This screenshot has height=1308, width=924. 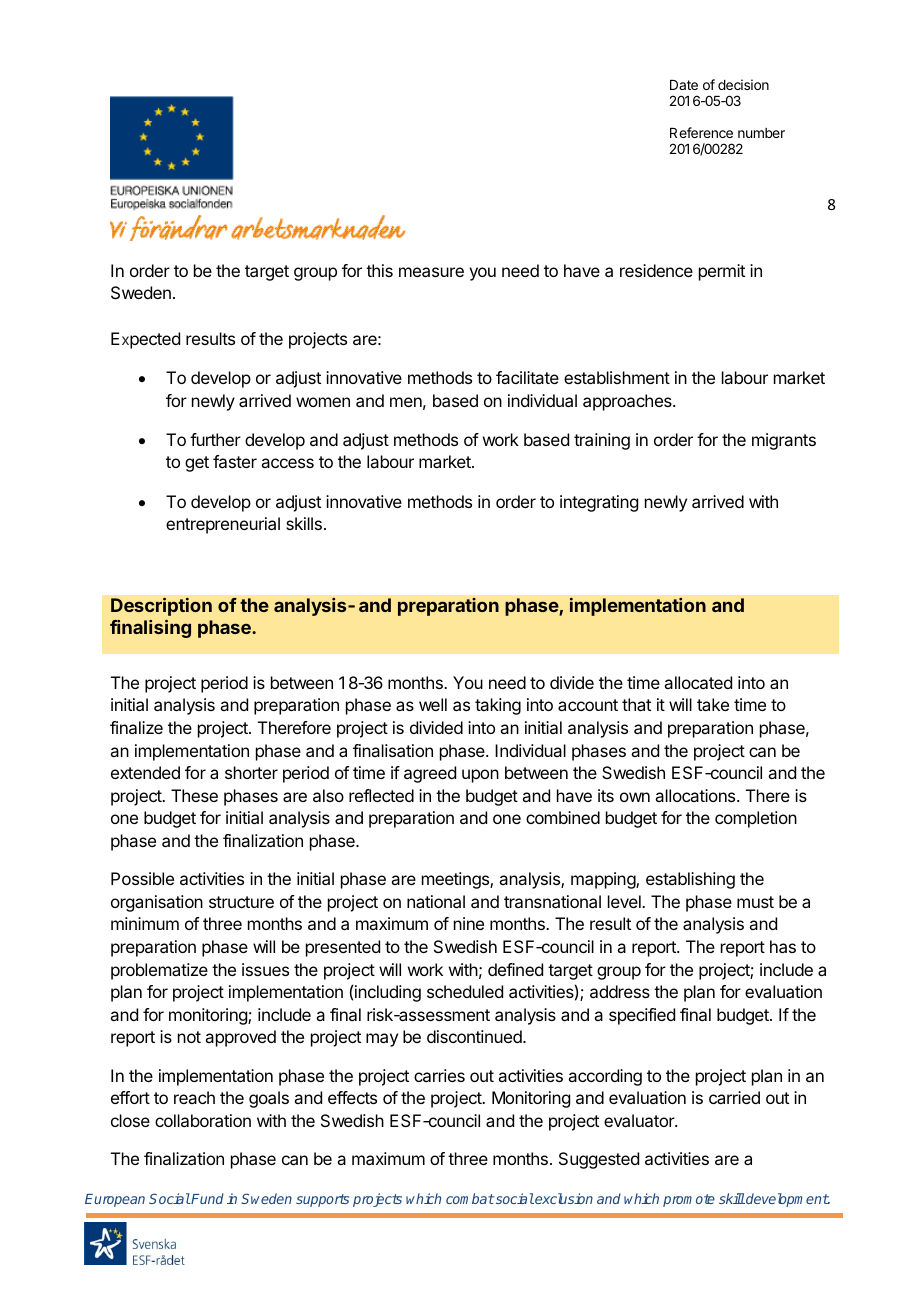 What do you see at coordinates (433, 704) in the screenshot?
I see `well` at bounding box center [433, 704].
